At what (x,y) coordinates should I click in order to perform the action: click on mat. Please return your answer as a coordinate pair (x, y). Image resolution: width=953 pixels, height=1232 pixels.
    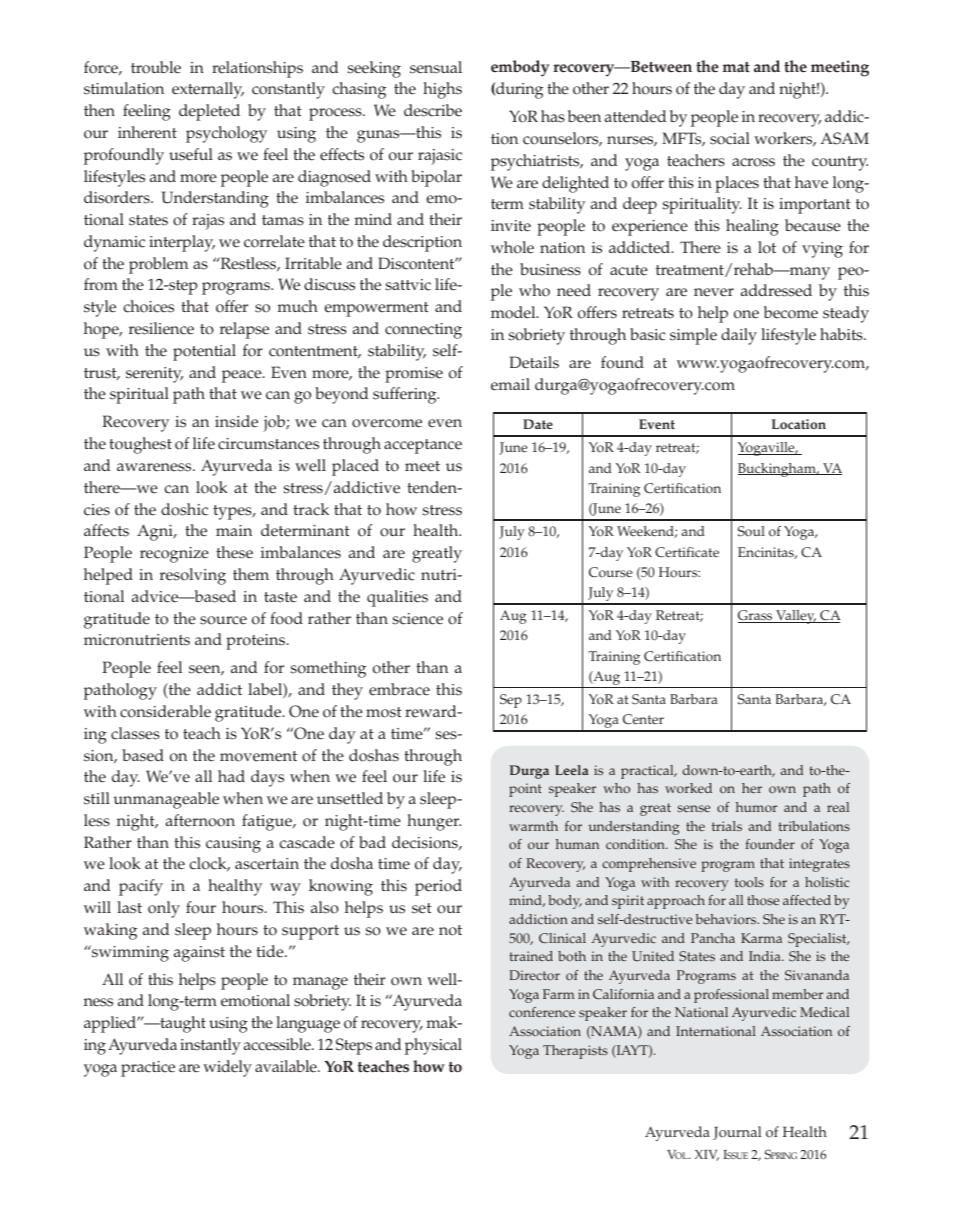
    Looking at the image, I should click on (736, 67).
